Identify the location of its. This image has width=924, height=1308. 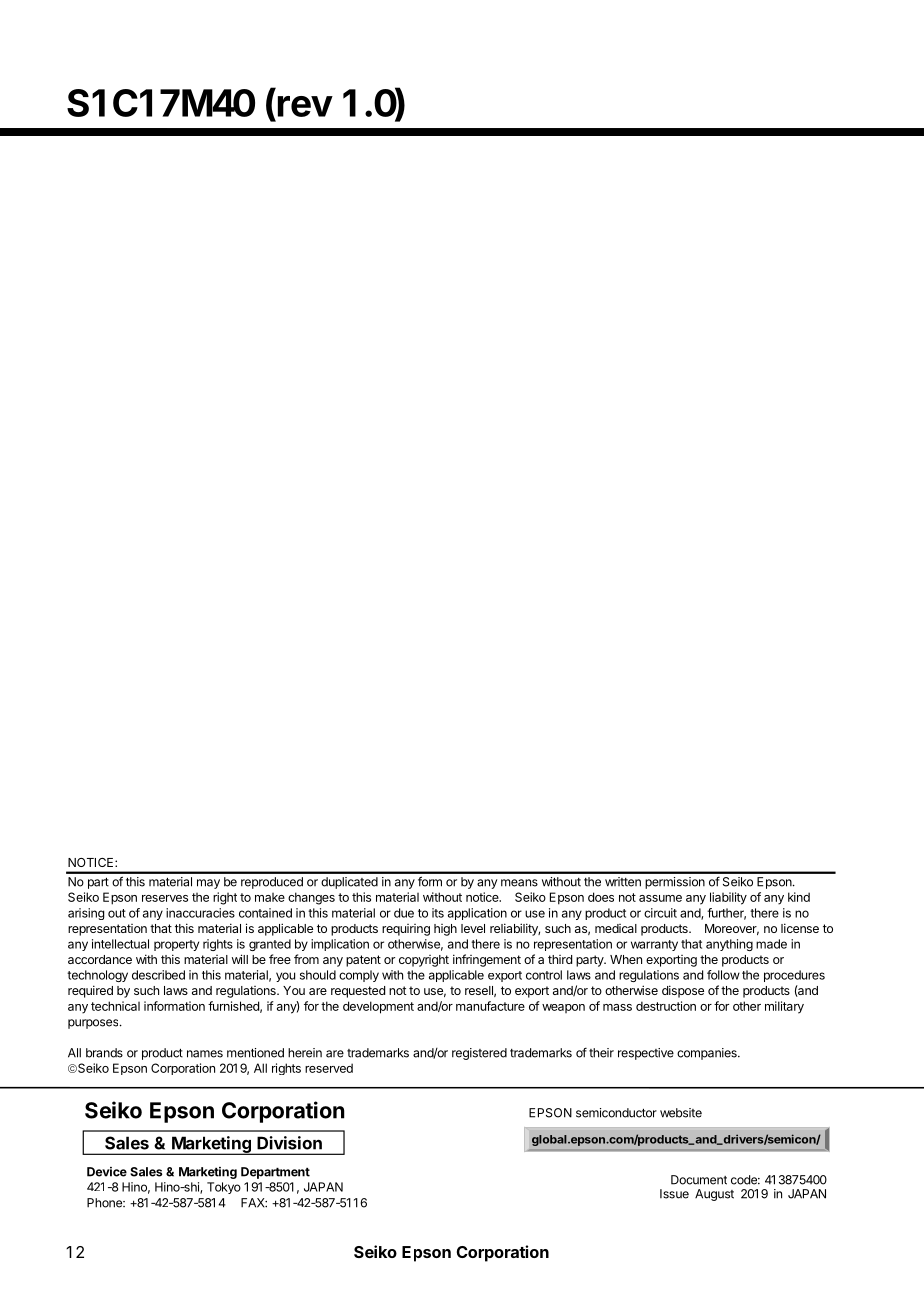
(438, 913).
